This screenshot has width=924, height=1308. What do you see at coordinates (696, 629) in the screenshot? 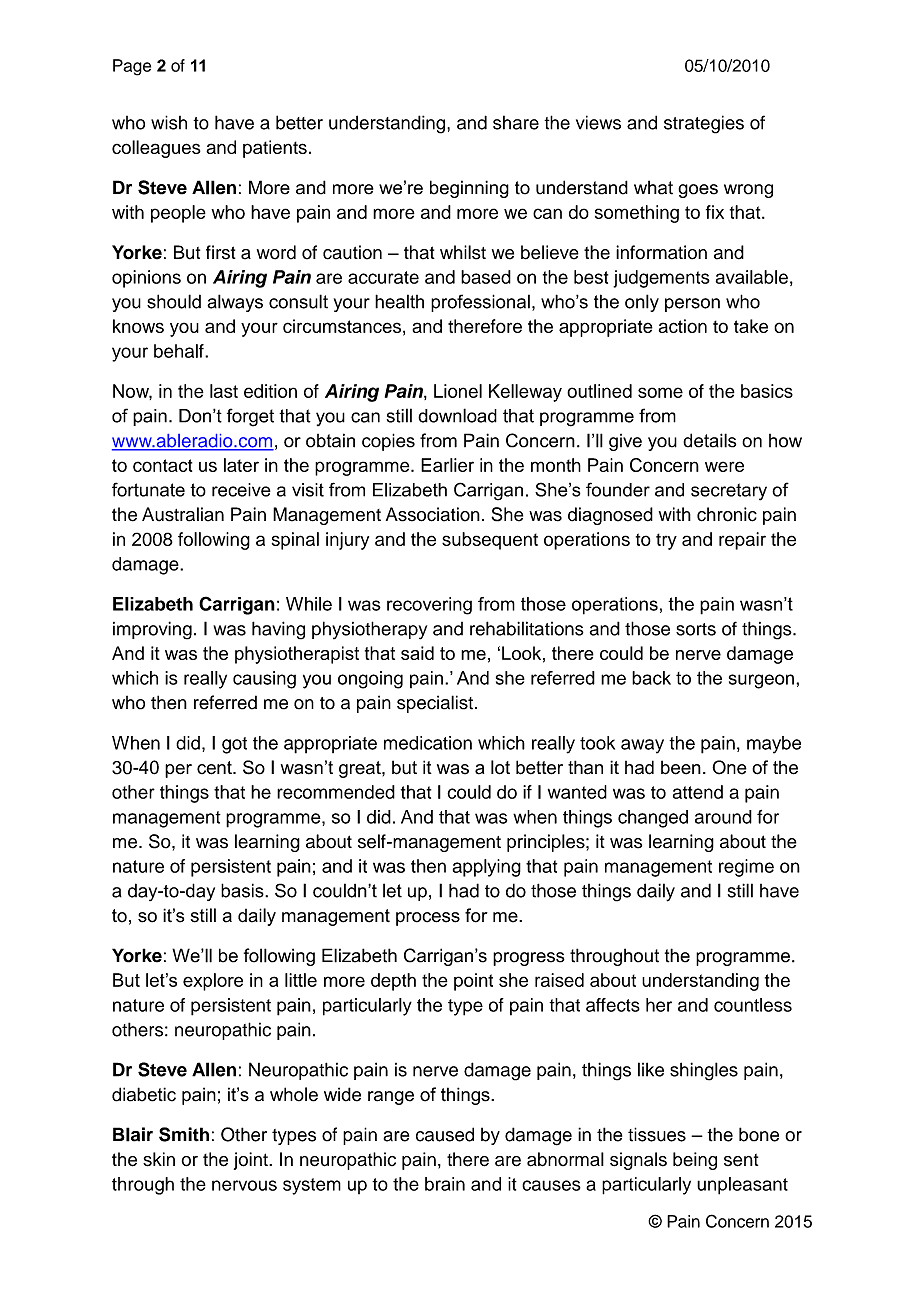
I see `sorts` at bounding box center [696, 629].
